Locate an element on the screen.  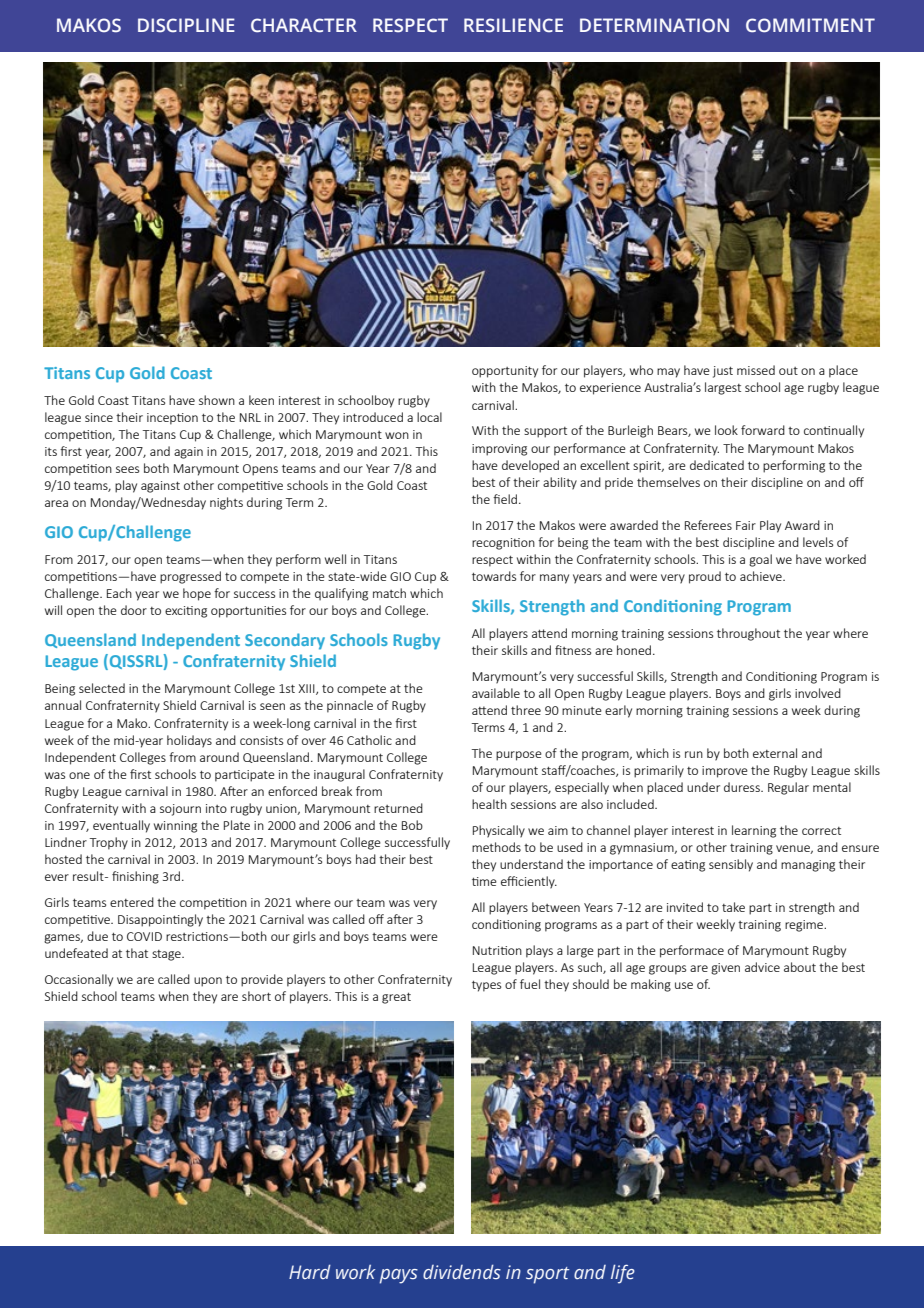
Fair is located at coordinates (746, 525).
